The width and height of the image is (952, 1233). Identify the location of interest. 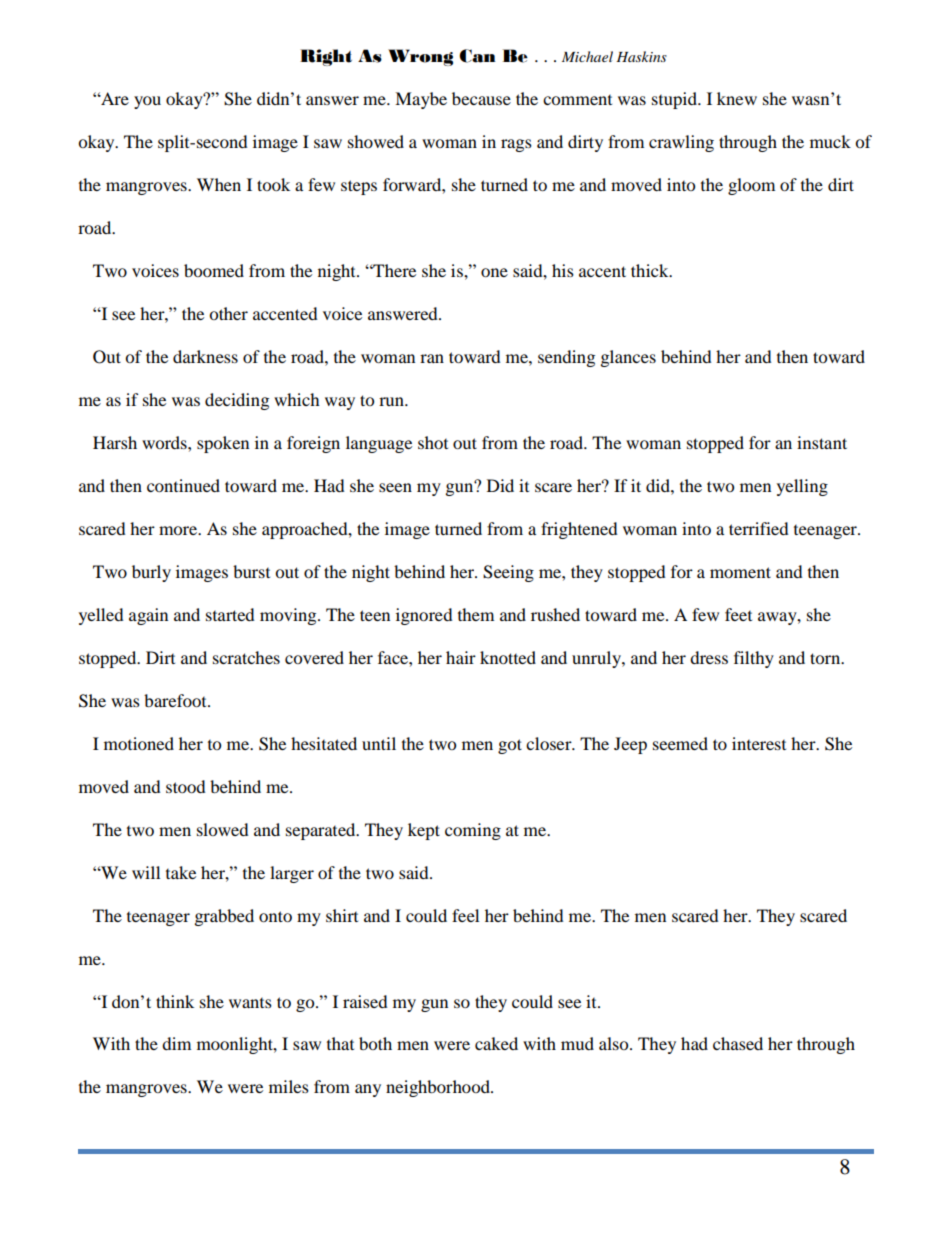
(759, 743).
